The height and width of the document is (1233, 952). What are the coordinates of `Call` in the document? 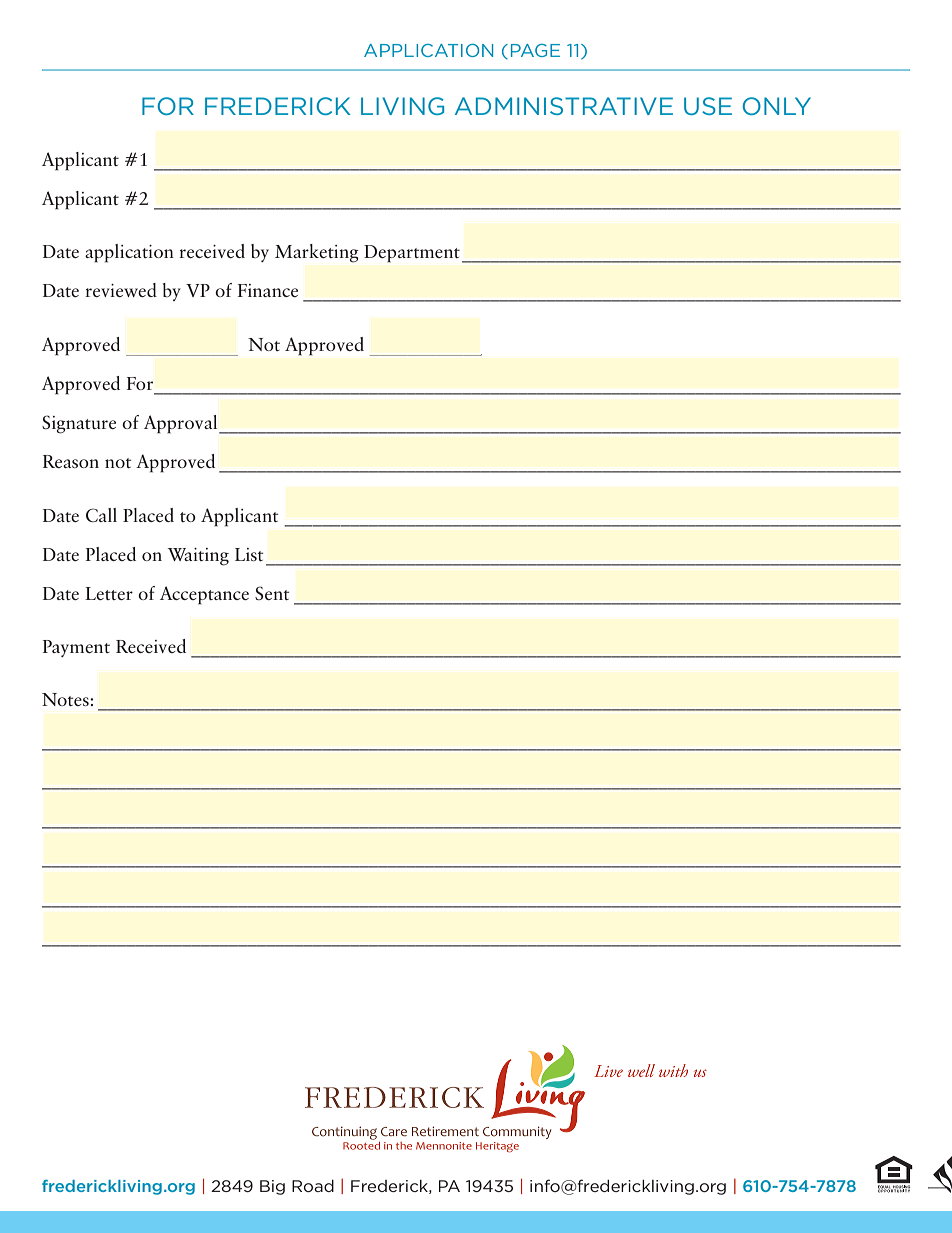 It's located at (101, 515).
